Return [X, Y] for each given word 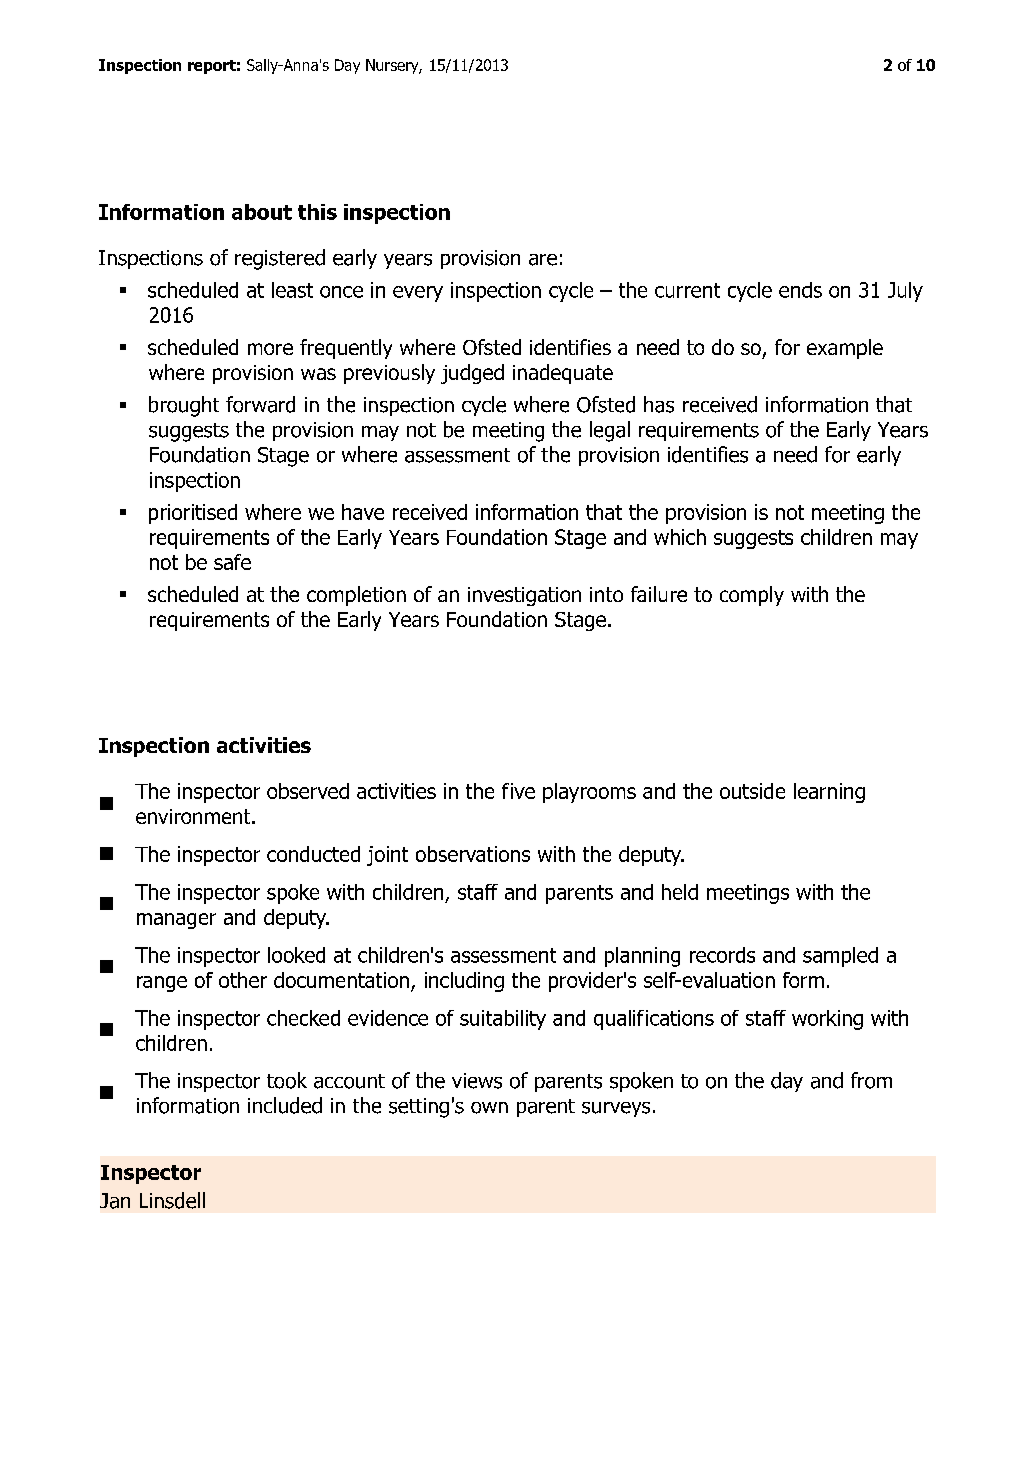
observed [308, 791]
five [518, 791]
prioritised [193, 514]
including [464, 982]
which [680, 537]
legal [610, 431]
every [418, 294]
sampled [840, 957]
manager [176, 921]
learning [829, 793]
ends [800, 290]
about [262, 212]
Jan [115, 1201]
